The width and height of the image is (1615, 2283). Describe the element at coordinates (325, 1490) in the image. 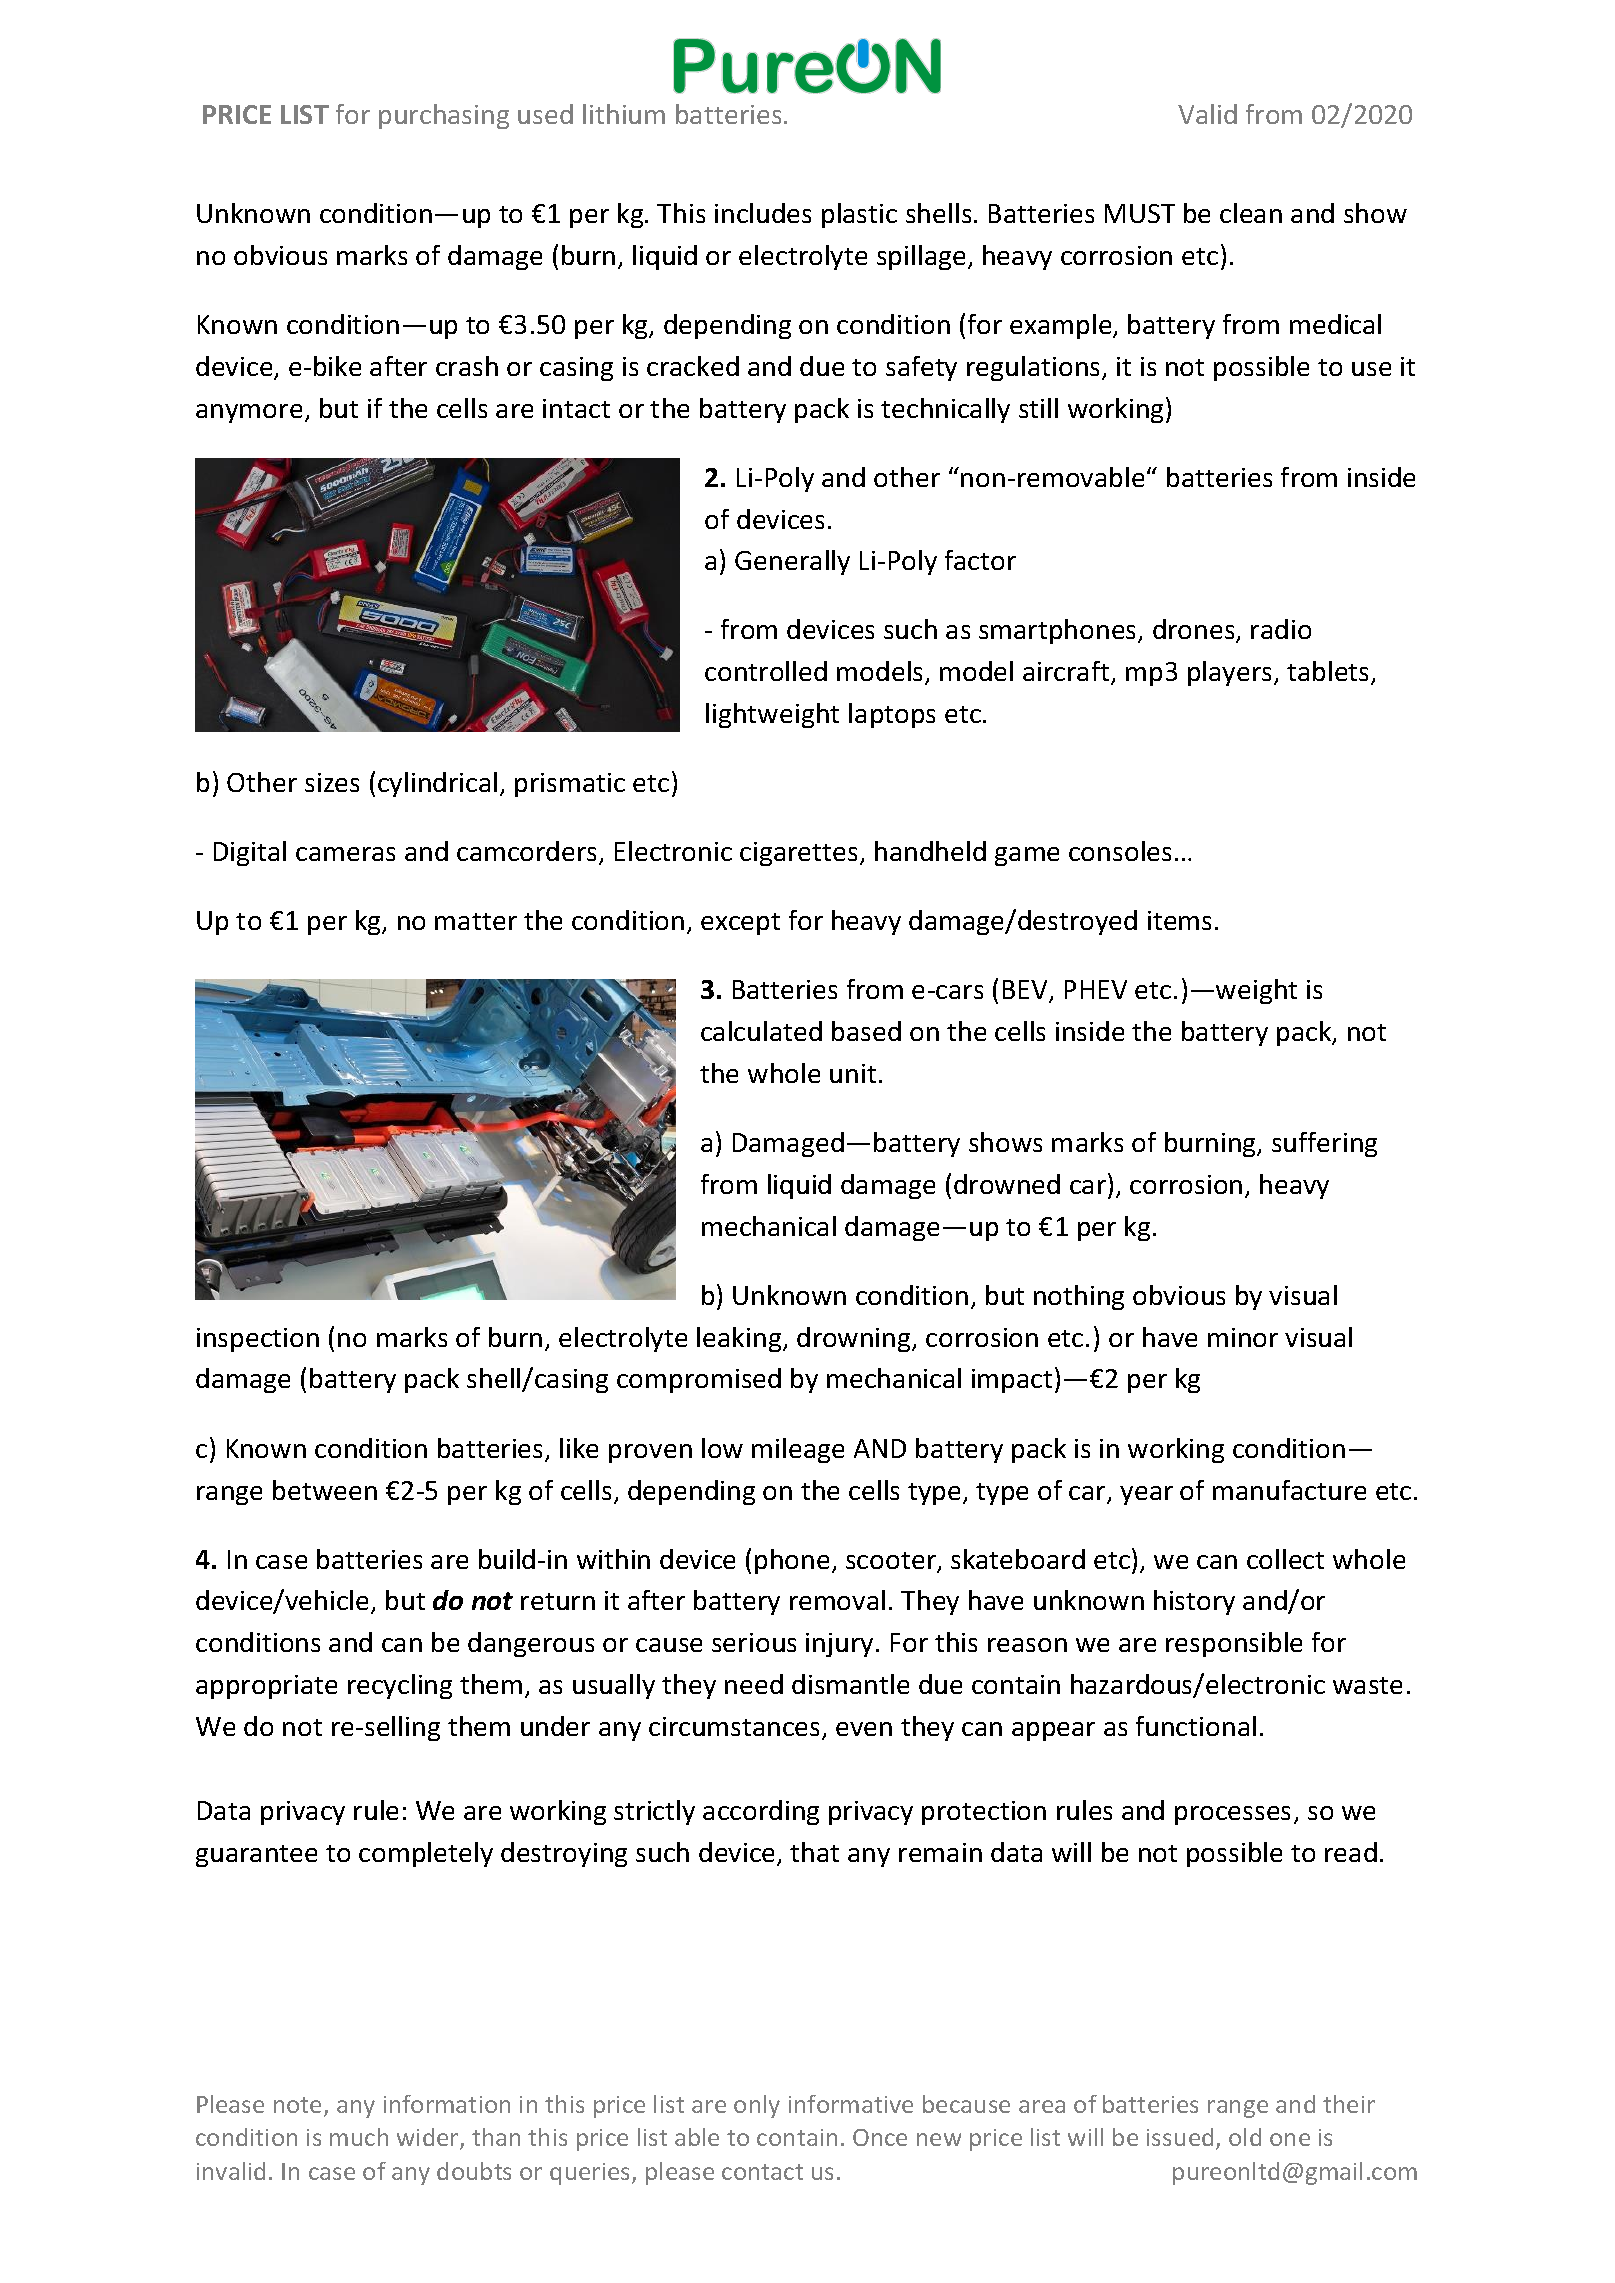

I see `between` at that location.
